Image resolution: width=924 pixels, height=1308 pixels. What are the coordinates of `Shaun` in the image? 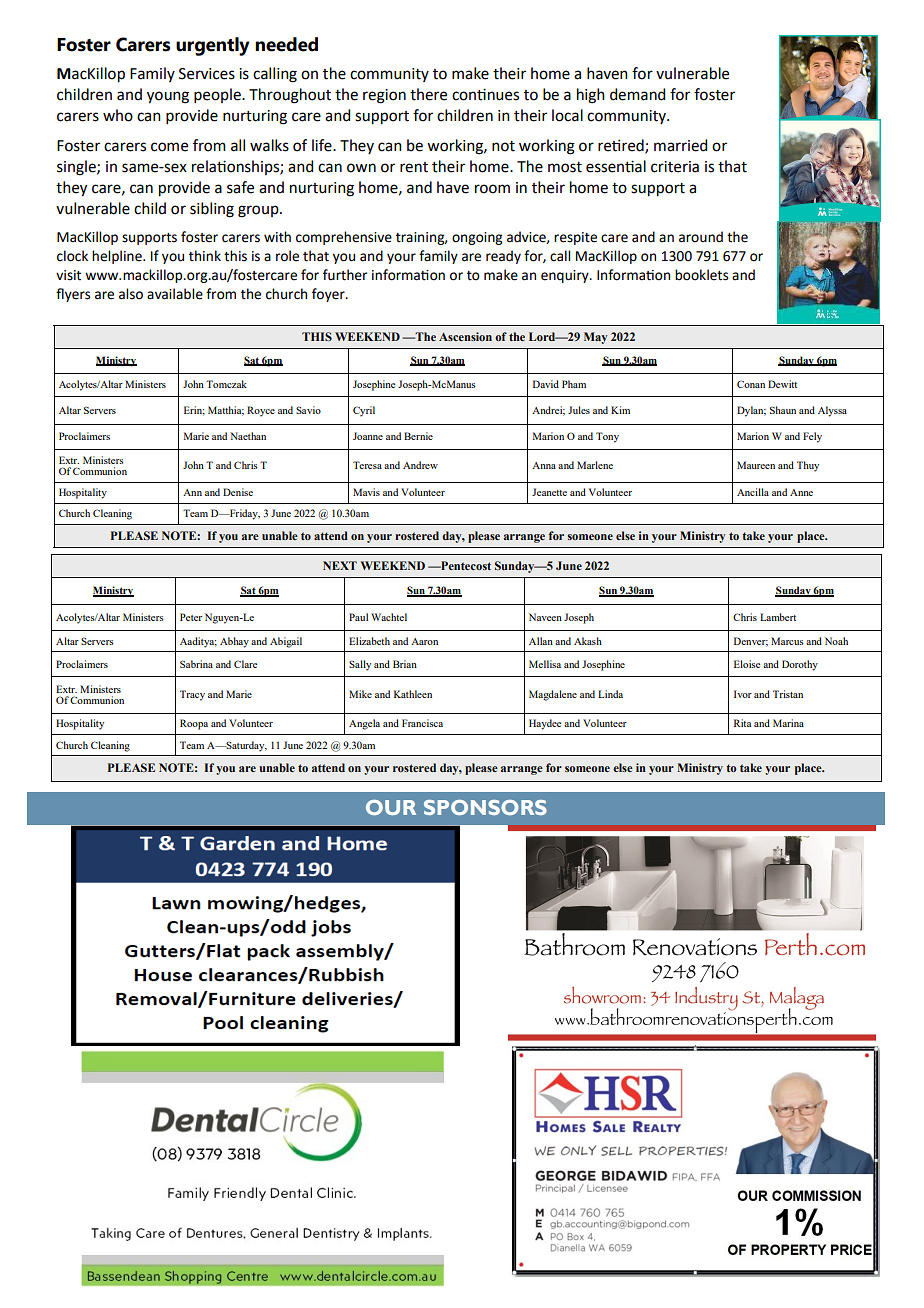 It's located at (783, 410).
